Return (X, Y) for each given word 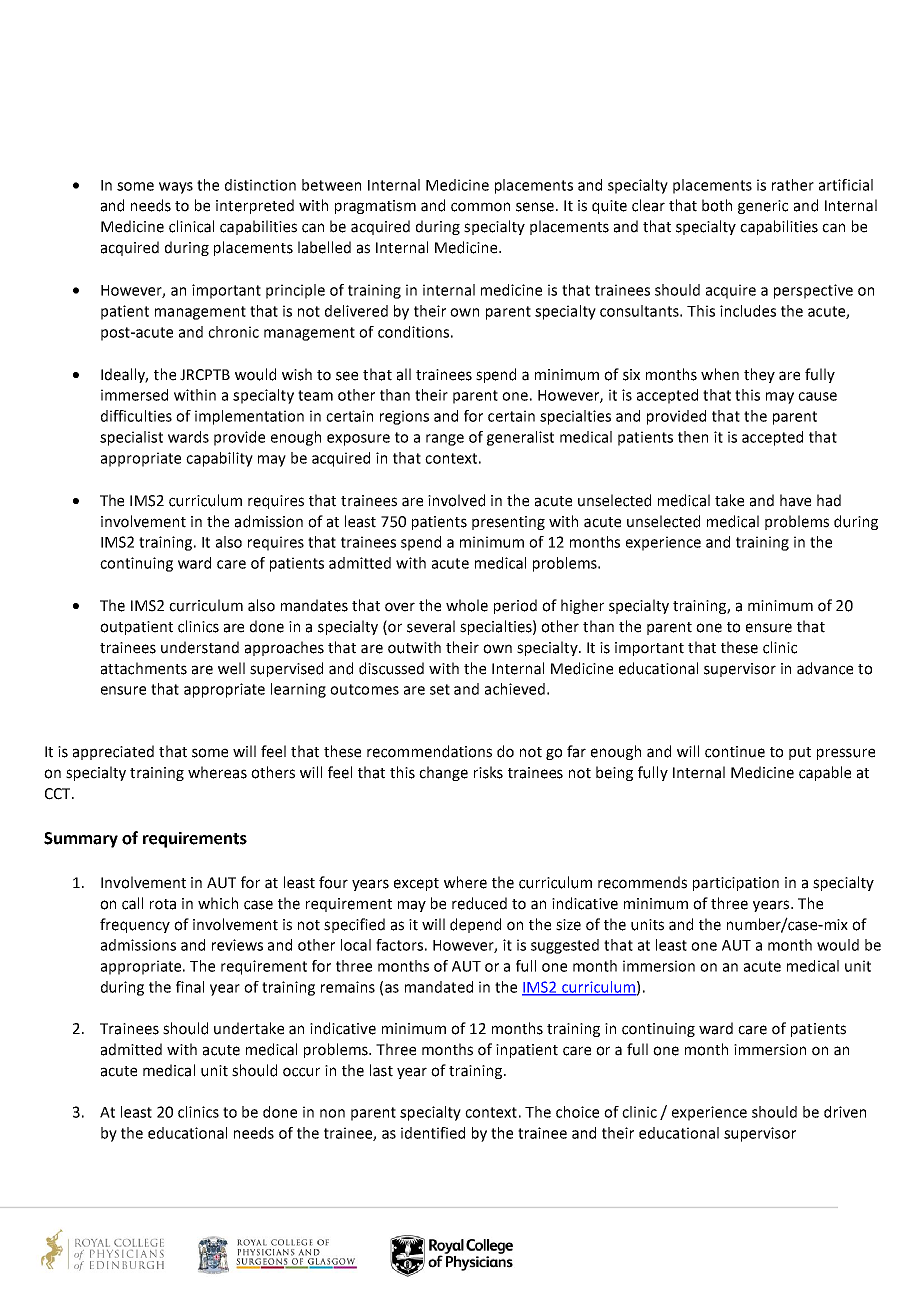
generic (763, 207)
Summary (81, 840)
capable (825, 773)
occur (301, 1072)
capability (219, 459)
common (480, 207)
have (795, 500)
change (443, 773)
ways (176, 188)
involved (456, 500)
